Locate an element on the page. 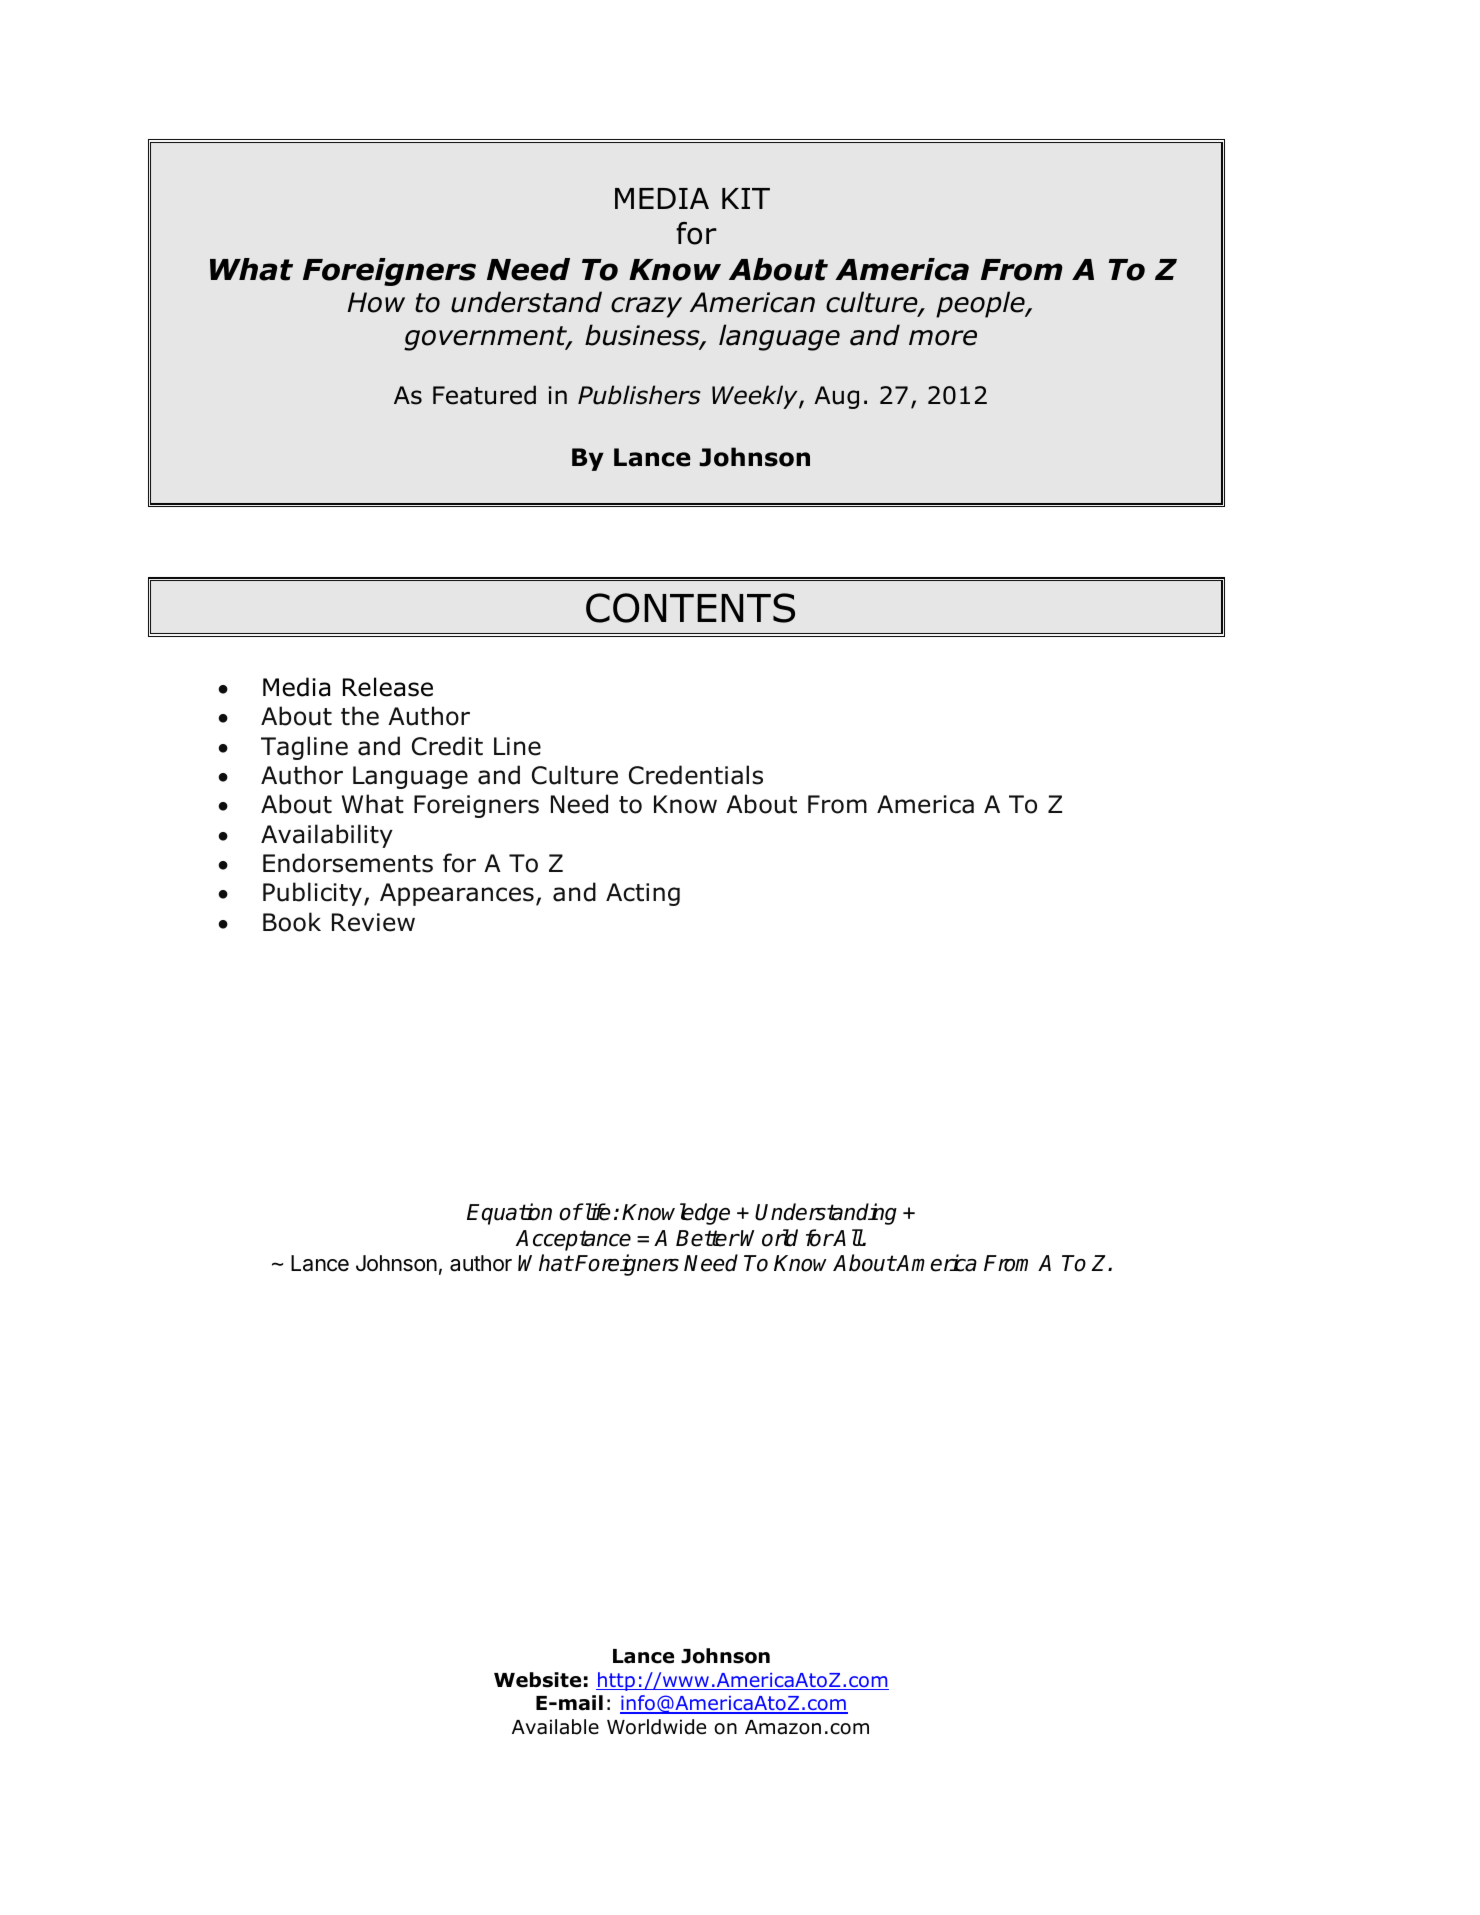  Release is located at coordinates (388, 687).
